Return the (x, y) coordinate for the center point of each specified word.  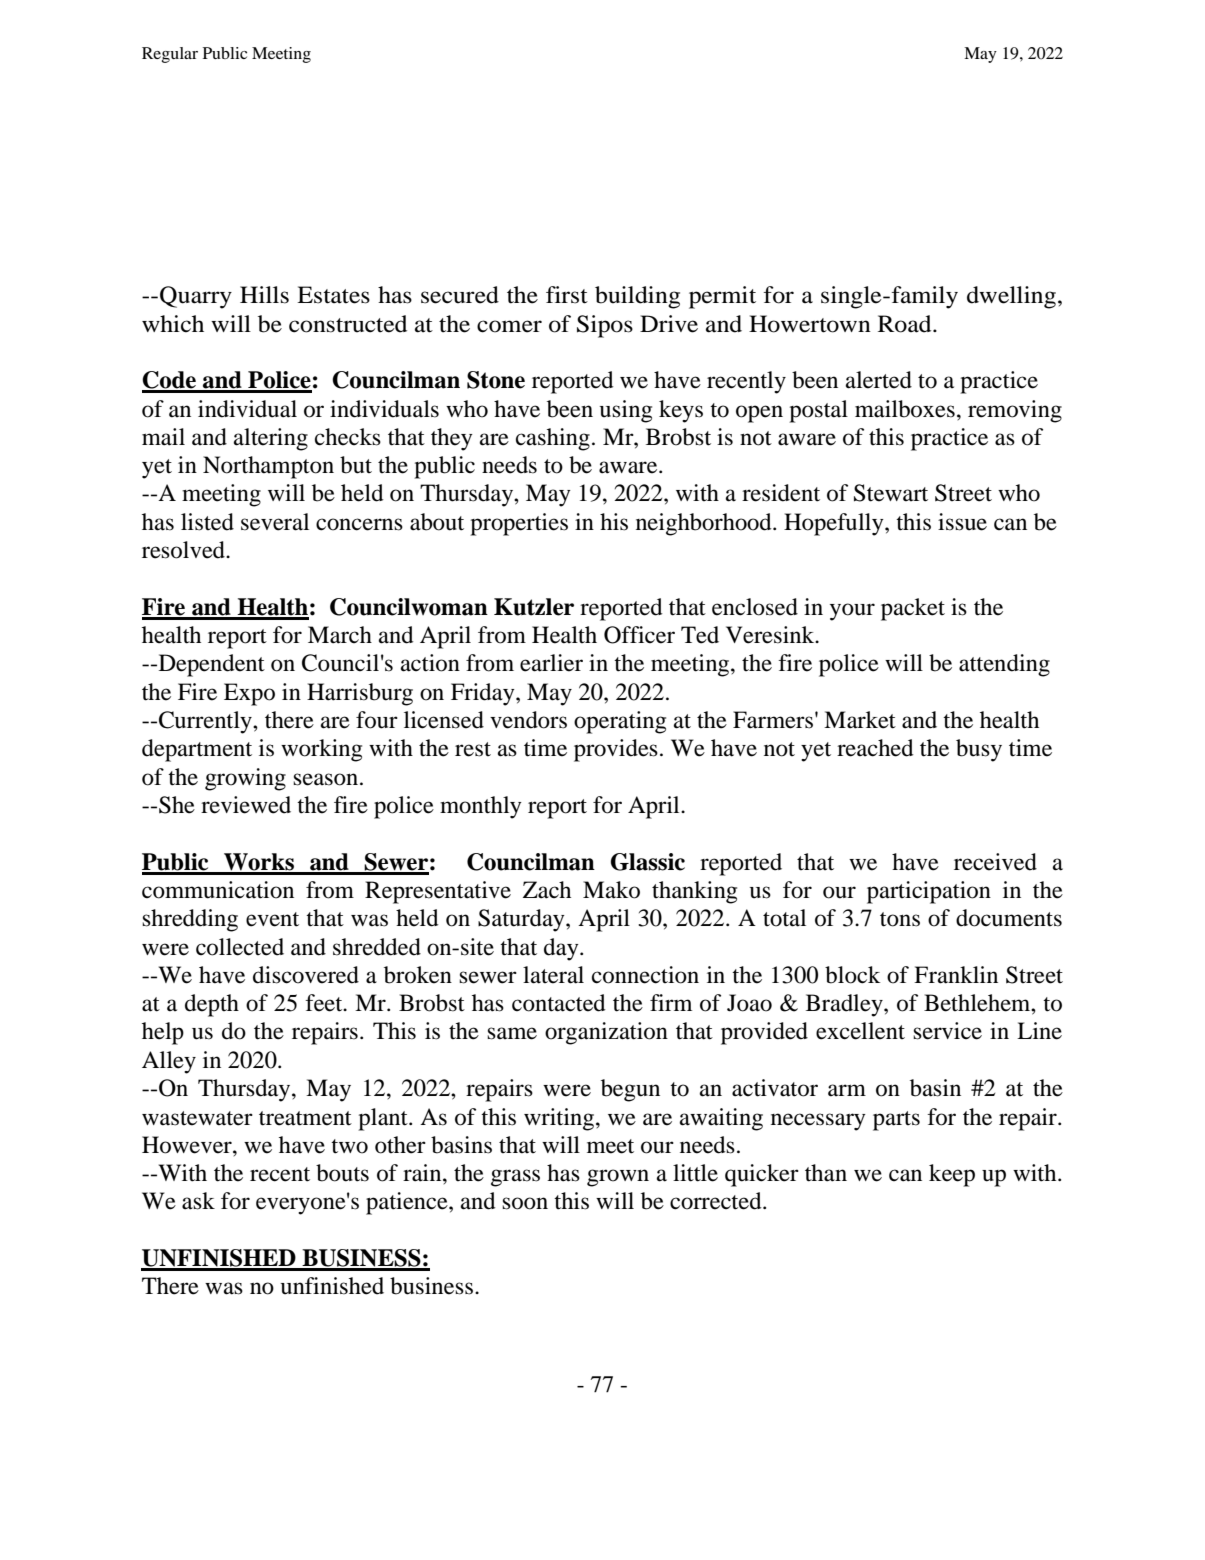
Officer (639, 635)
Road (906, 324)
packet (913, 609)
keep (952, 1175)
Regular (170, 55)
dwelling (1011, 297)
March (340, 635)
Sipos (605, 326)
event (272, 919)
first (567, 295)
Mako (611, 890)
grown (618, 1178)
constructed (348, 324)
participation (929, 892)
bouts (342, 1173)
